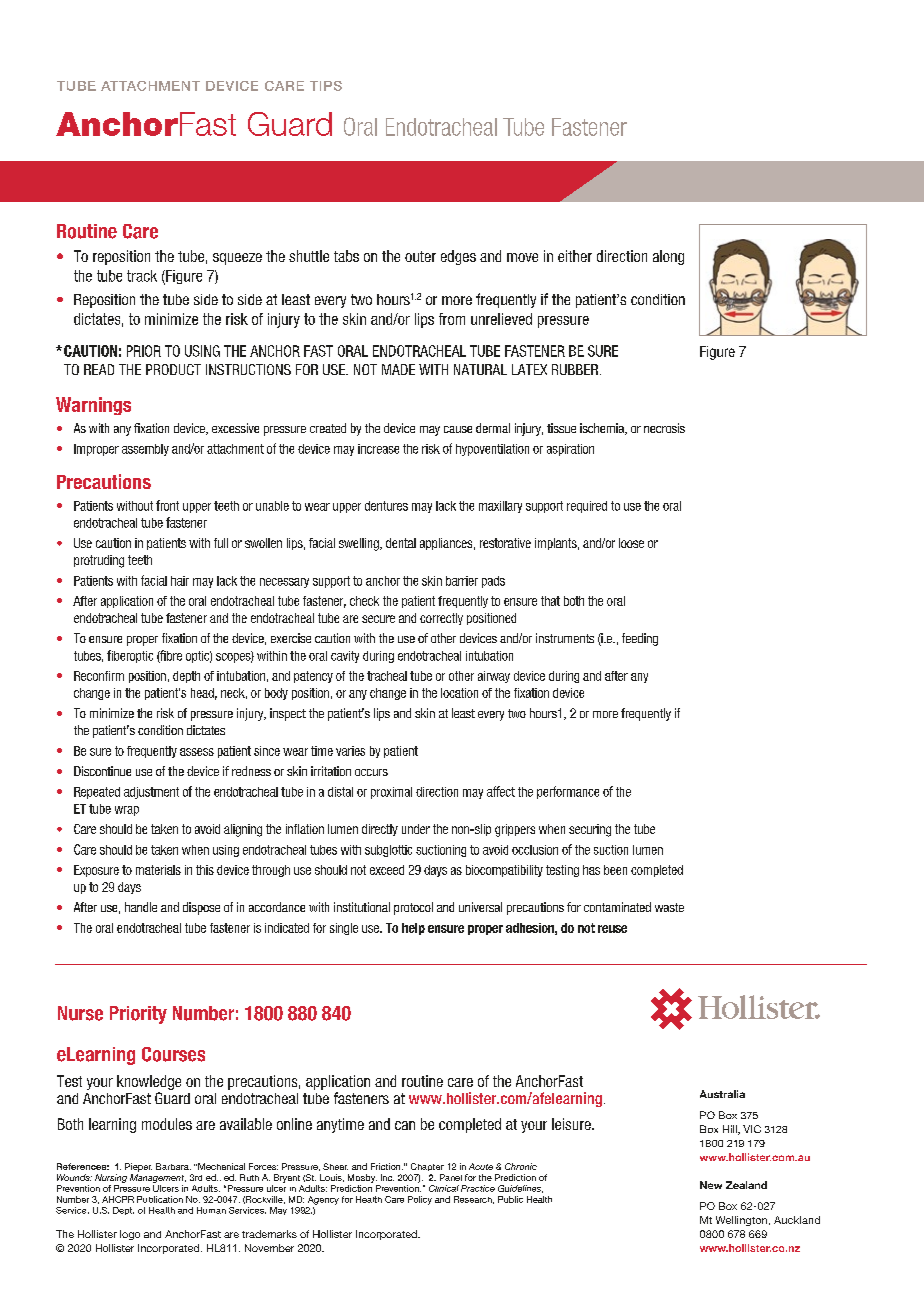  Describe the element at coordinates (420, 1200) in the screenshot. I see `Policy` at that location.
